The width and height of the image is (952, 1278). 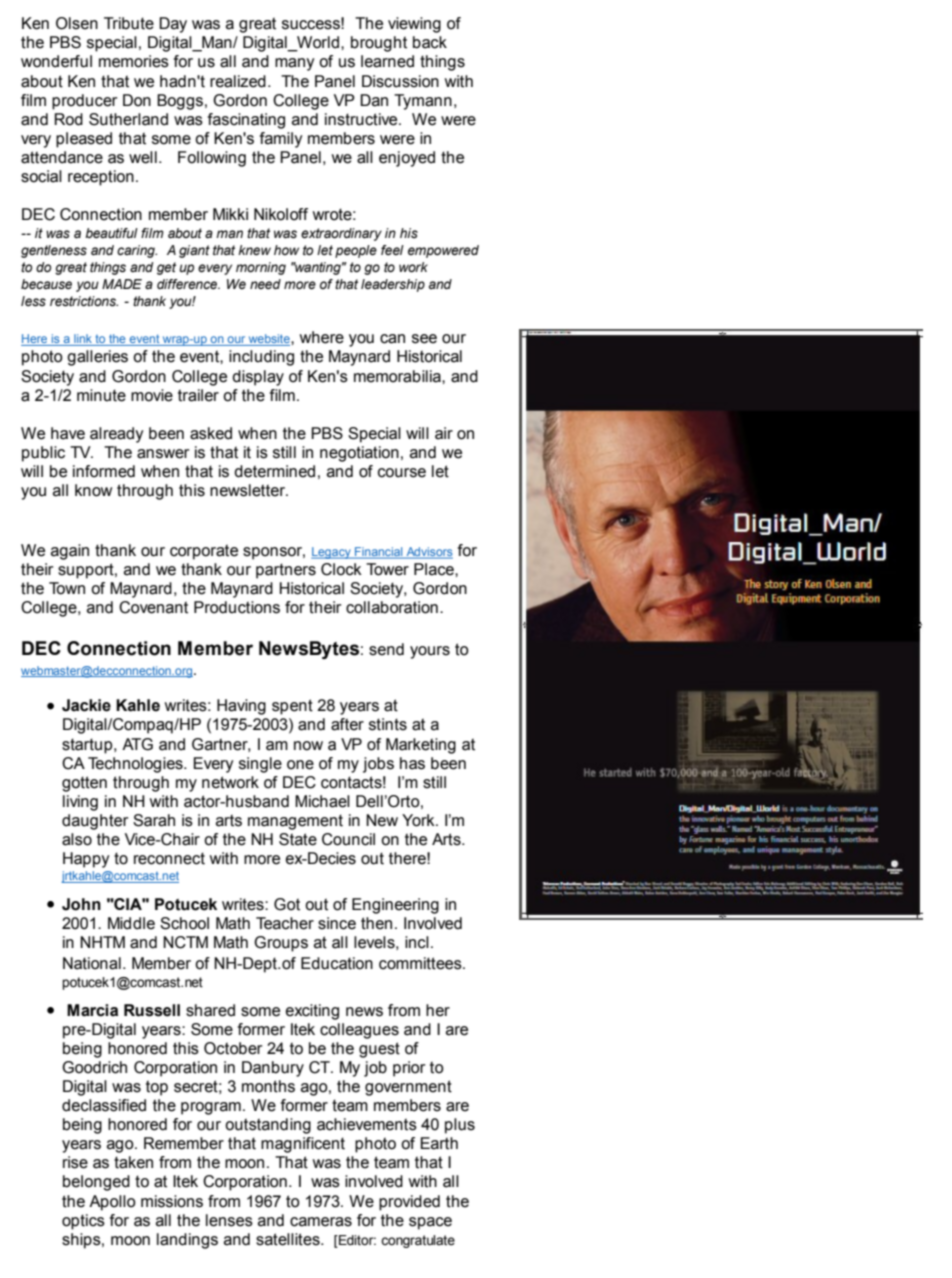 What do you see at coordinates (260, 765) in the image?
I see `single` at bounding box center [260, 765].
